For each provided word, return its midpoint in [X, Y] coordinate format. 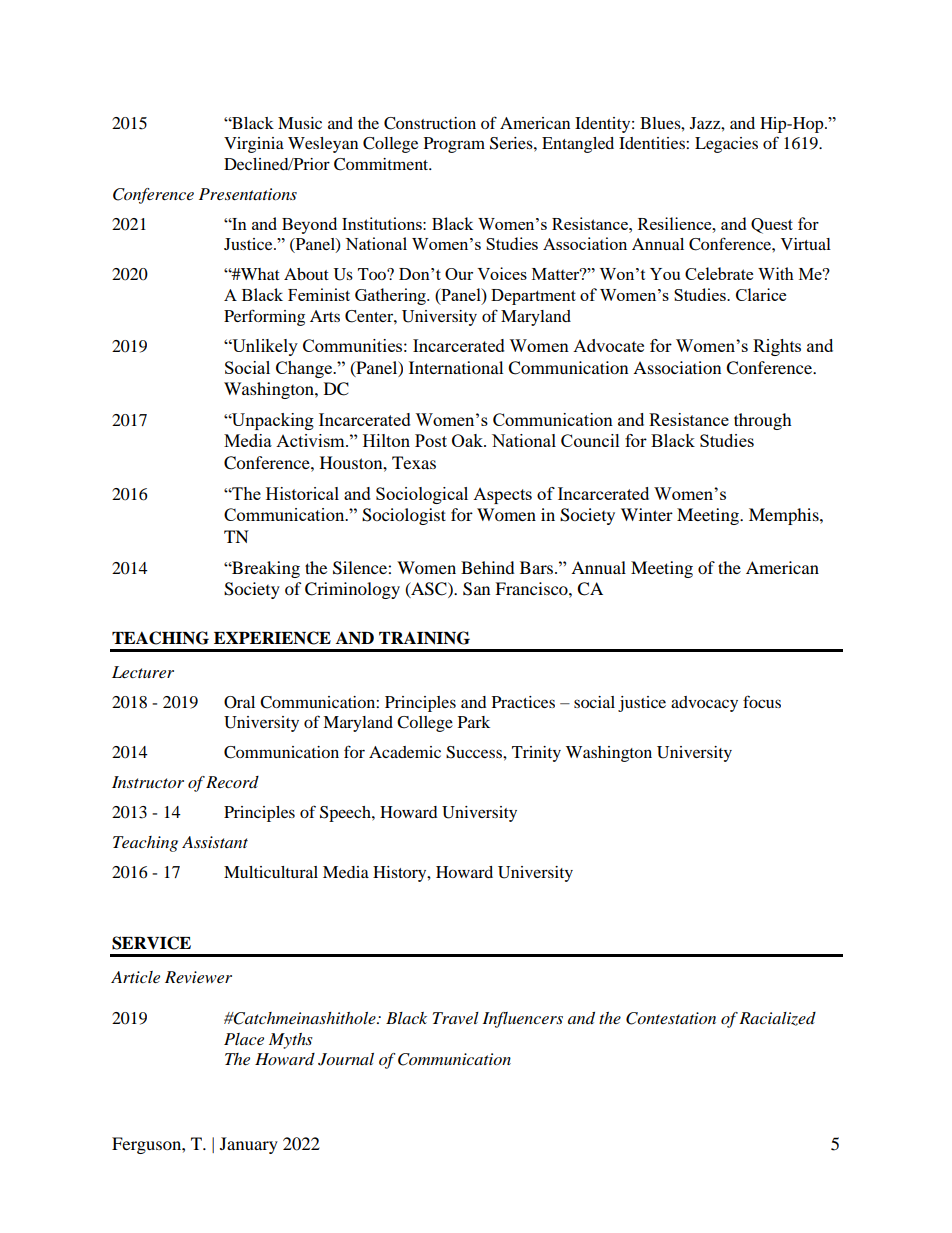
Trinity [536, 754]
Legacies [726, 145]
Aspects [502, 496]
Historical [302, 493]
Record [232, 782]
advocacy [704, 704]
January [249, 1145]
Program [454, 145]
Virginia [254, 145]
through [763, 421]
